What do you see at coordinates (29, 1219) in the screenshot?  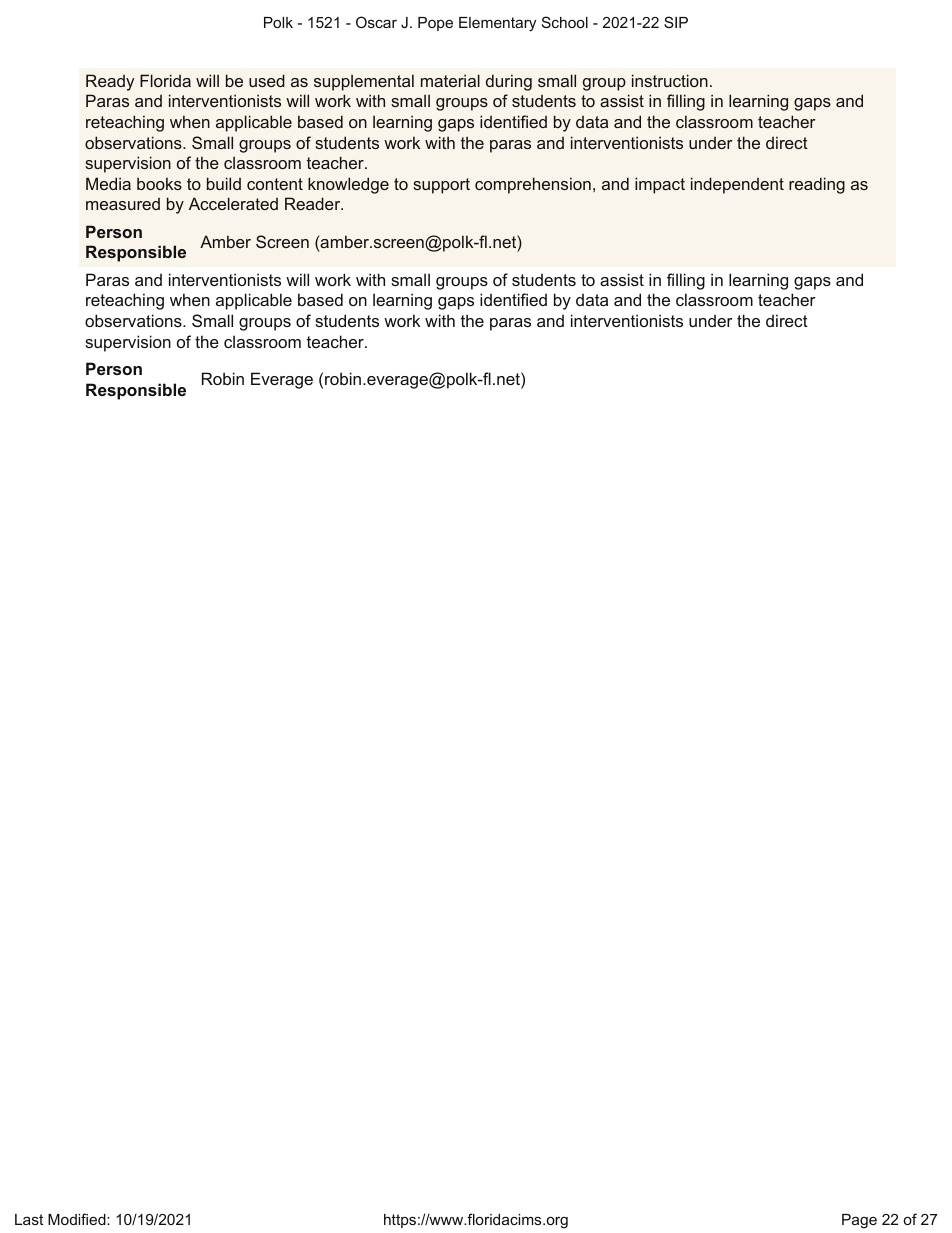 I see `Last` at bounding box center [29, 1219].
